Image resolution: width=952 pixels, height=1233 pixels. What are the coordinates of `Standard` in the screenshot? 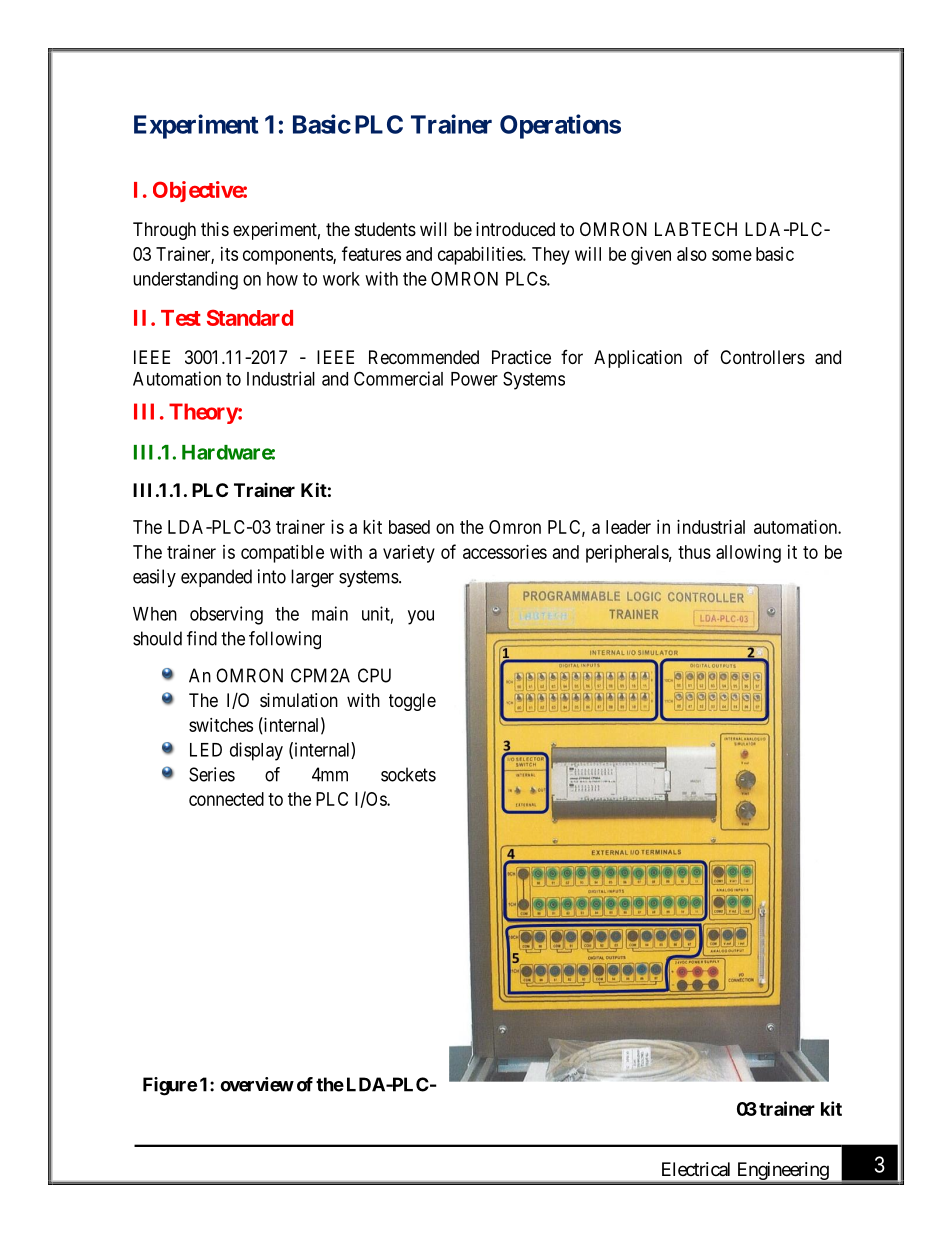 It's located at (250, 317).
